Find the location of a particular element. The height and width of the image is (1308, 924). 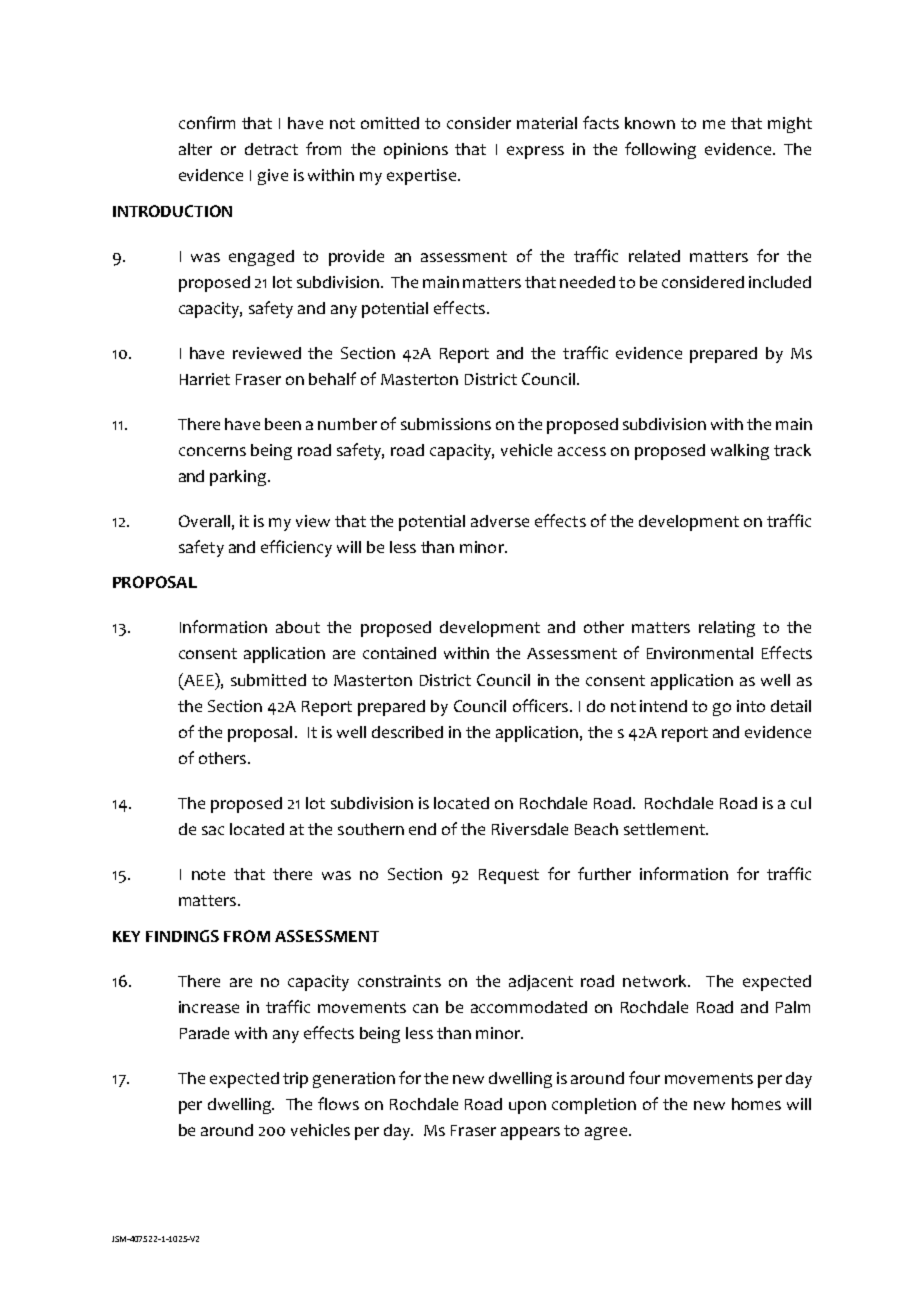

Request is located at coordinates (509, 876).
